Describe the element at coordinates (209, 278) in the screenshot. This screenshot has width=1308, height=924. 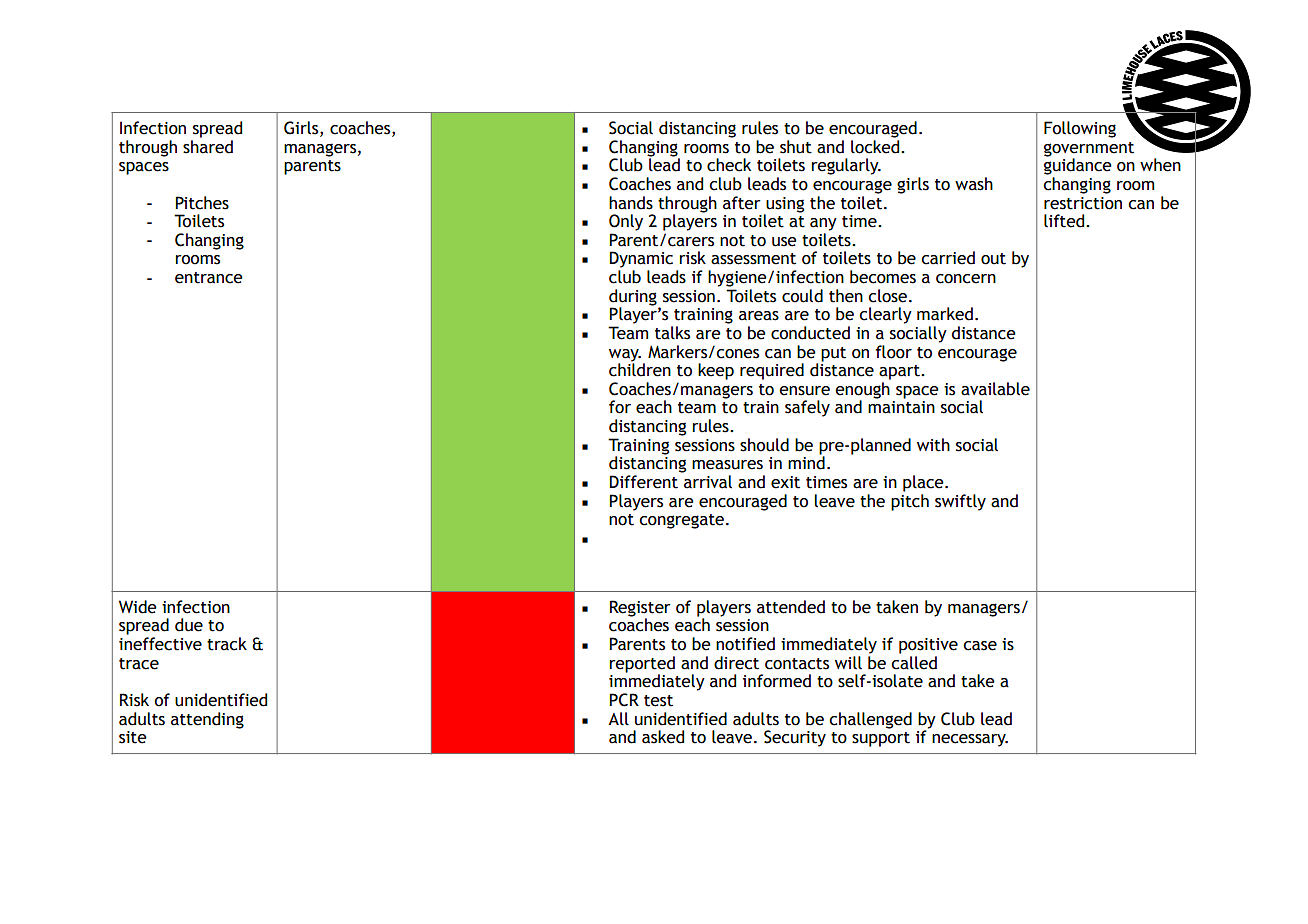
I see `entrance` at that location.
